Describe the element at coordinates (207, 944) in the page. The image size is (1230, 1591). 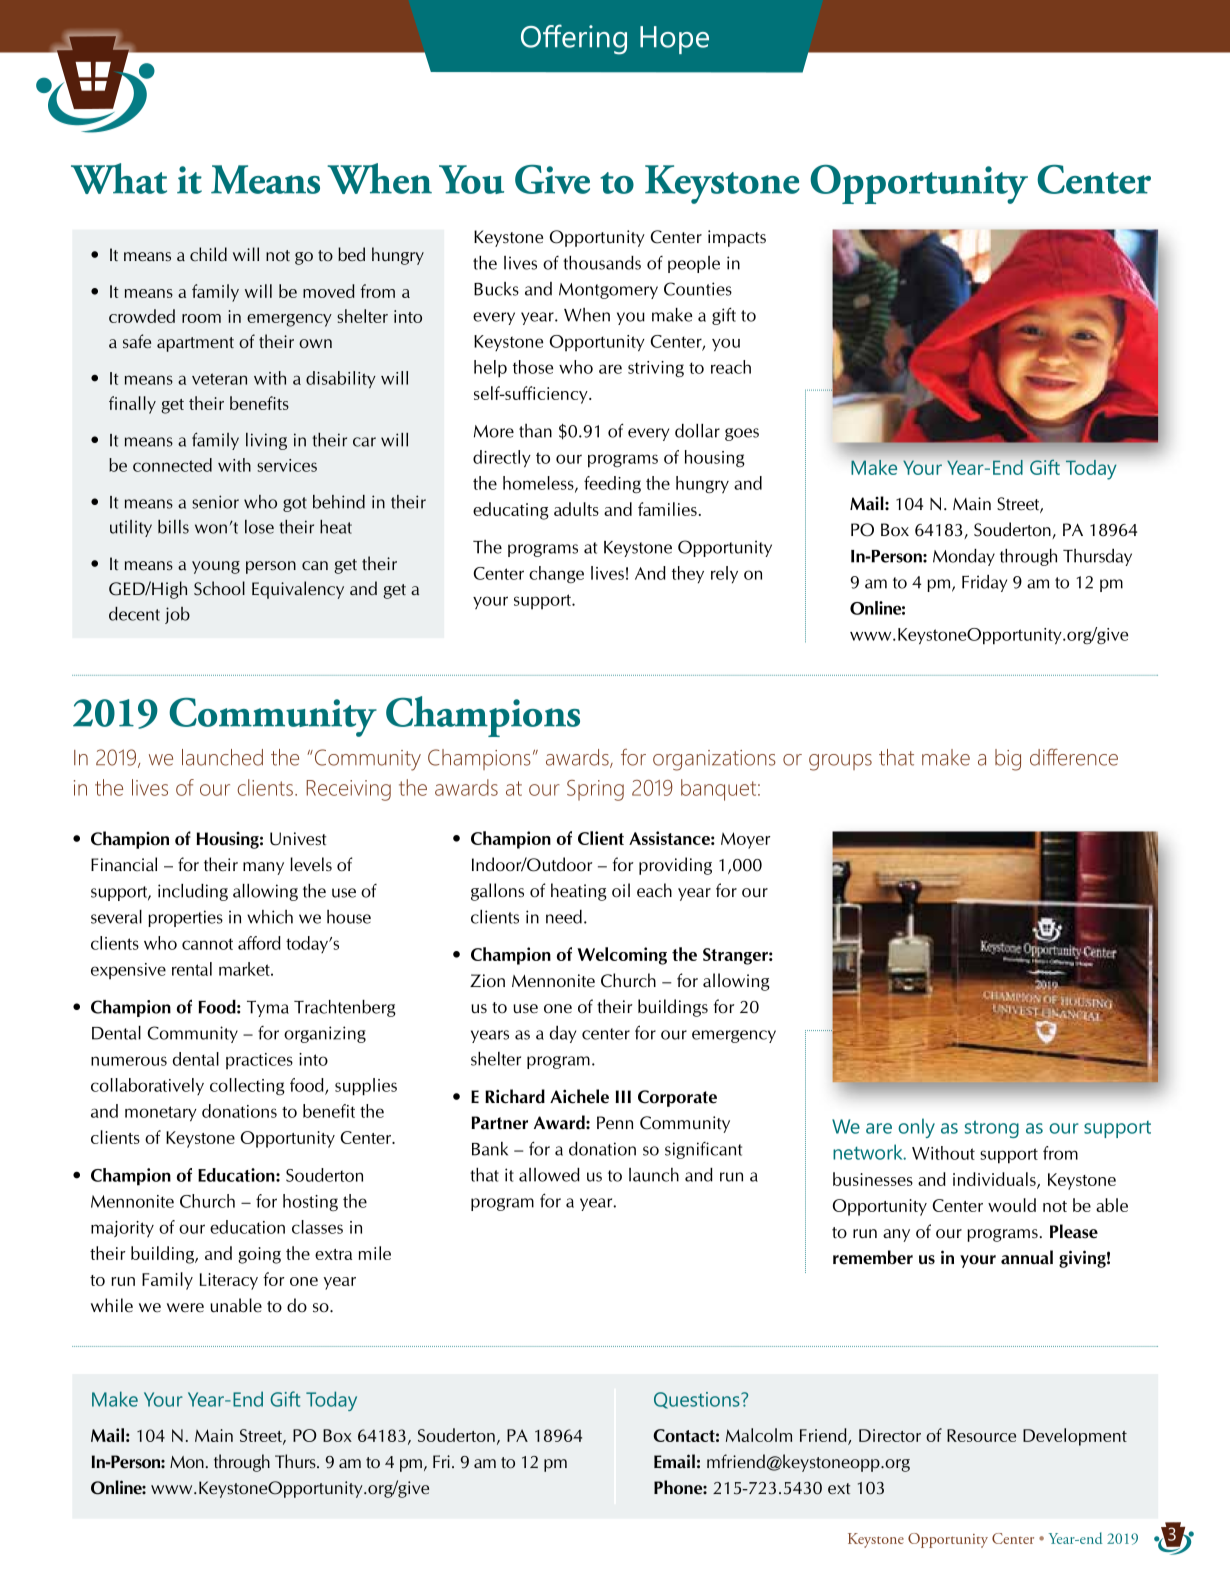
I see `cannot` at that location.
